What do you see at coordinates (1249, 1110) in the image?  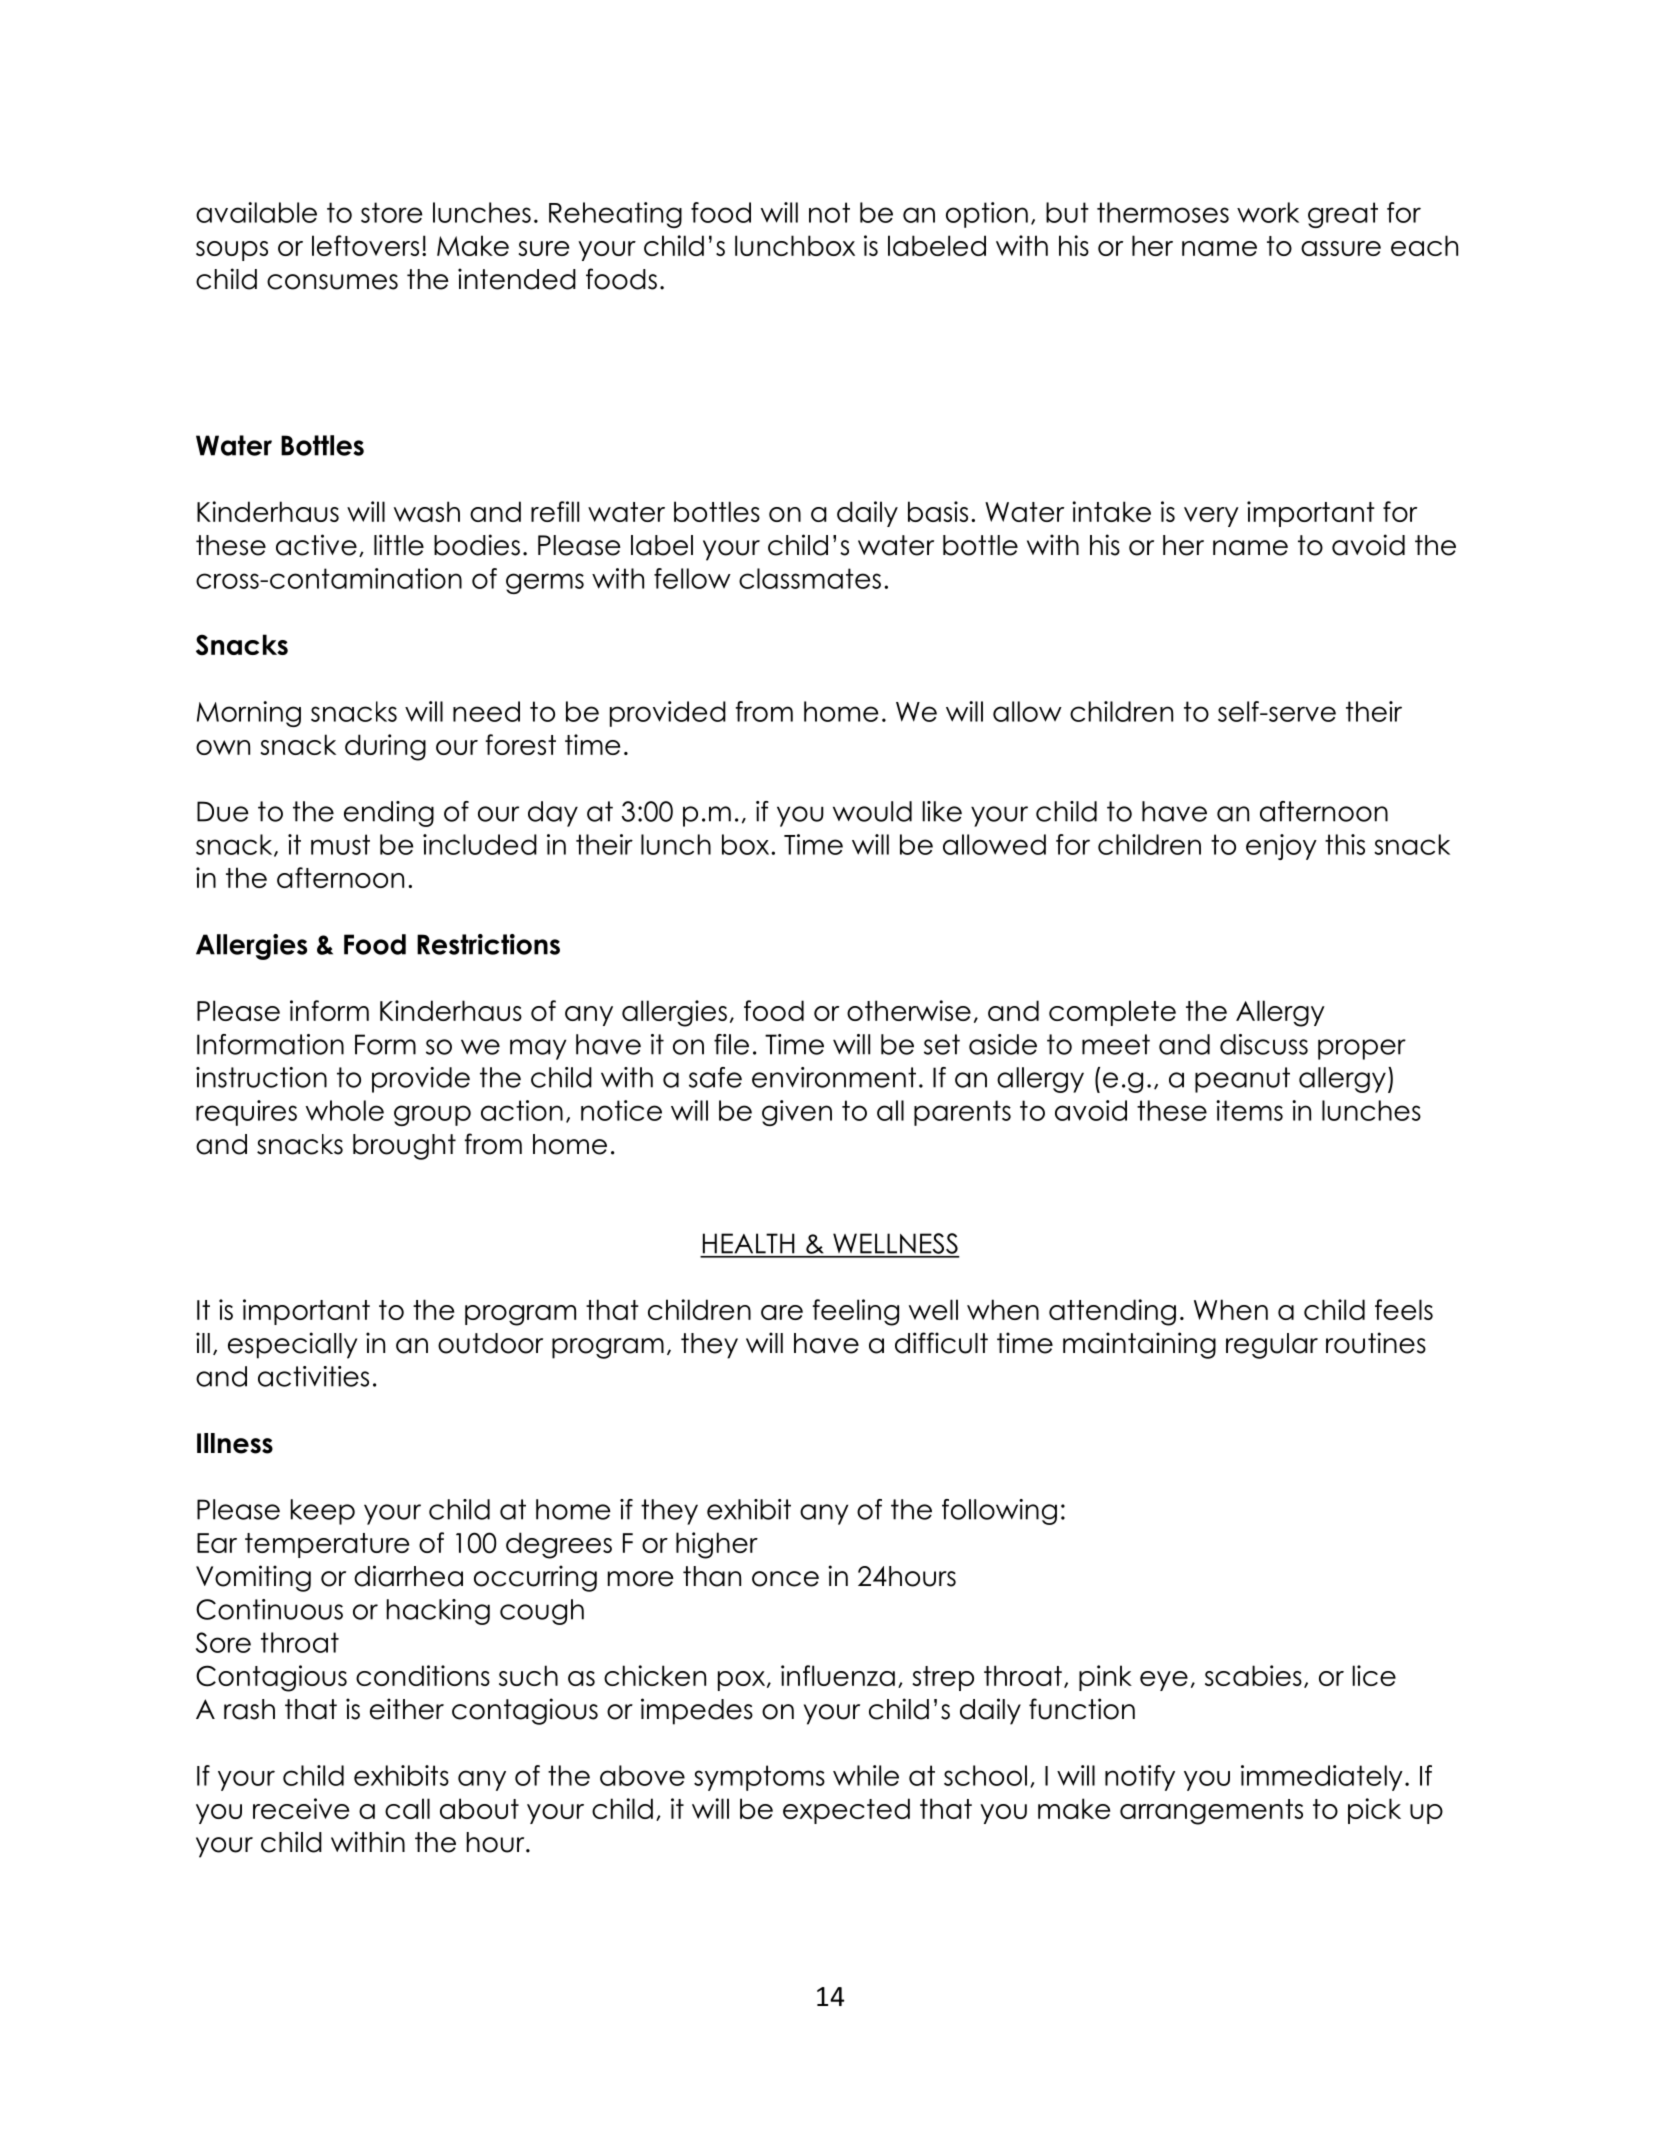 I see `items` at bounding box center [1249, 1110].
